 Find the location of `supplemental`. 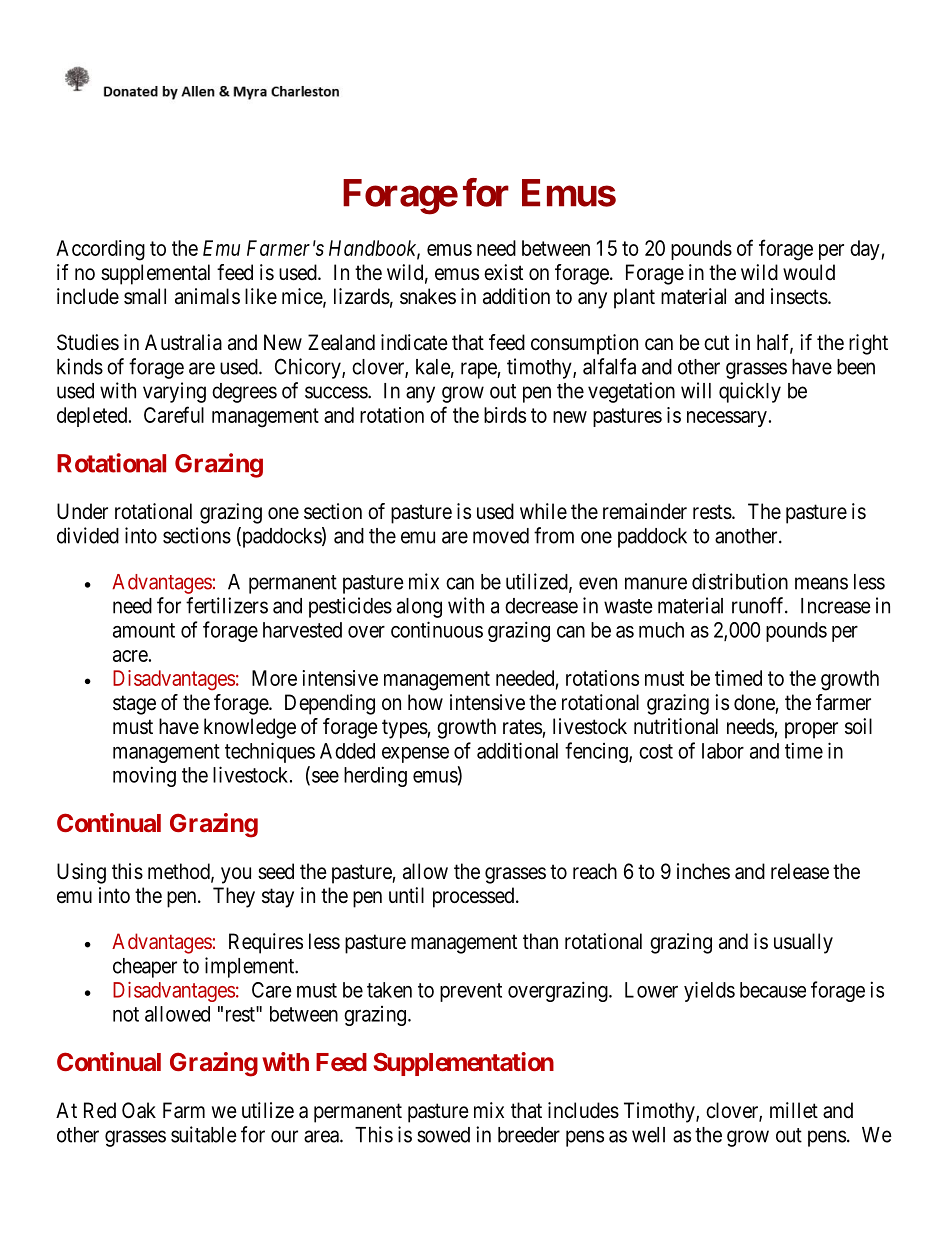

supplemental is located at coordinates (155, 274).
